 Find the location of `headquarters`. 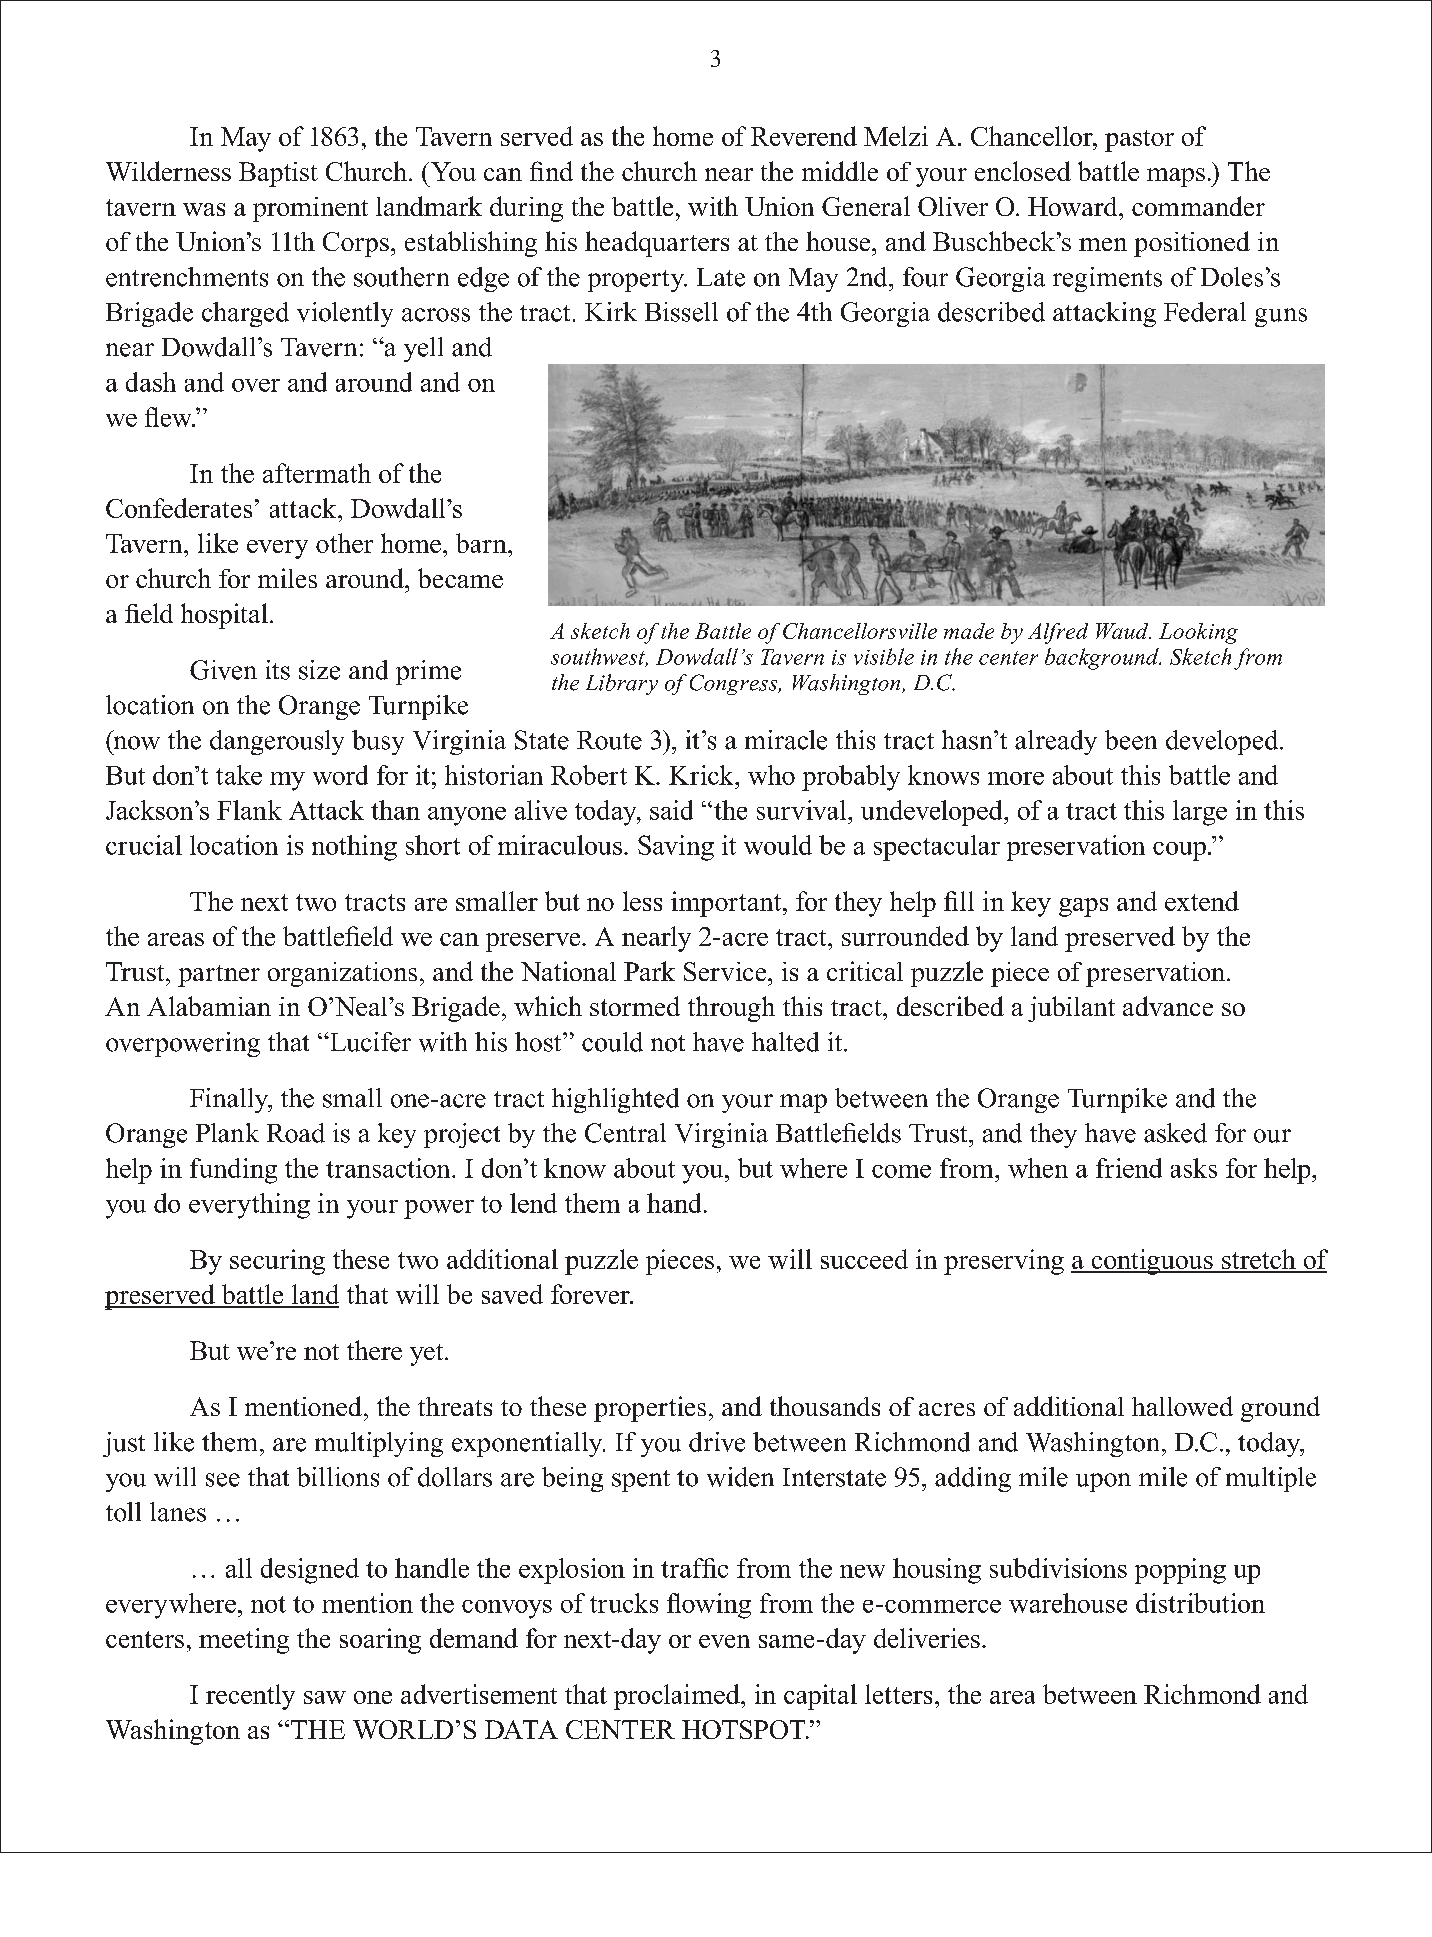

headquarters is located at coordinates (657, 244).
